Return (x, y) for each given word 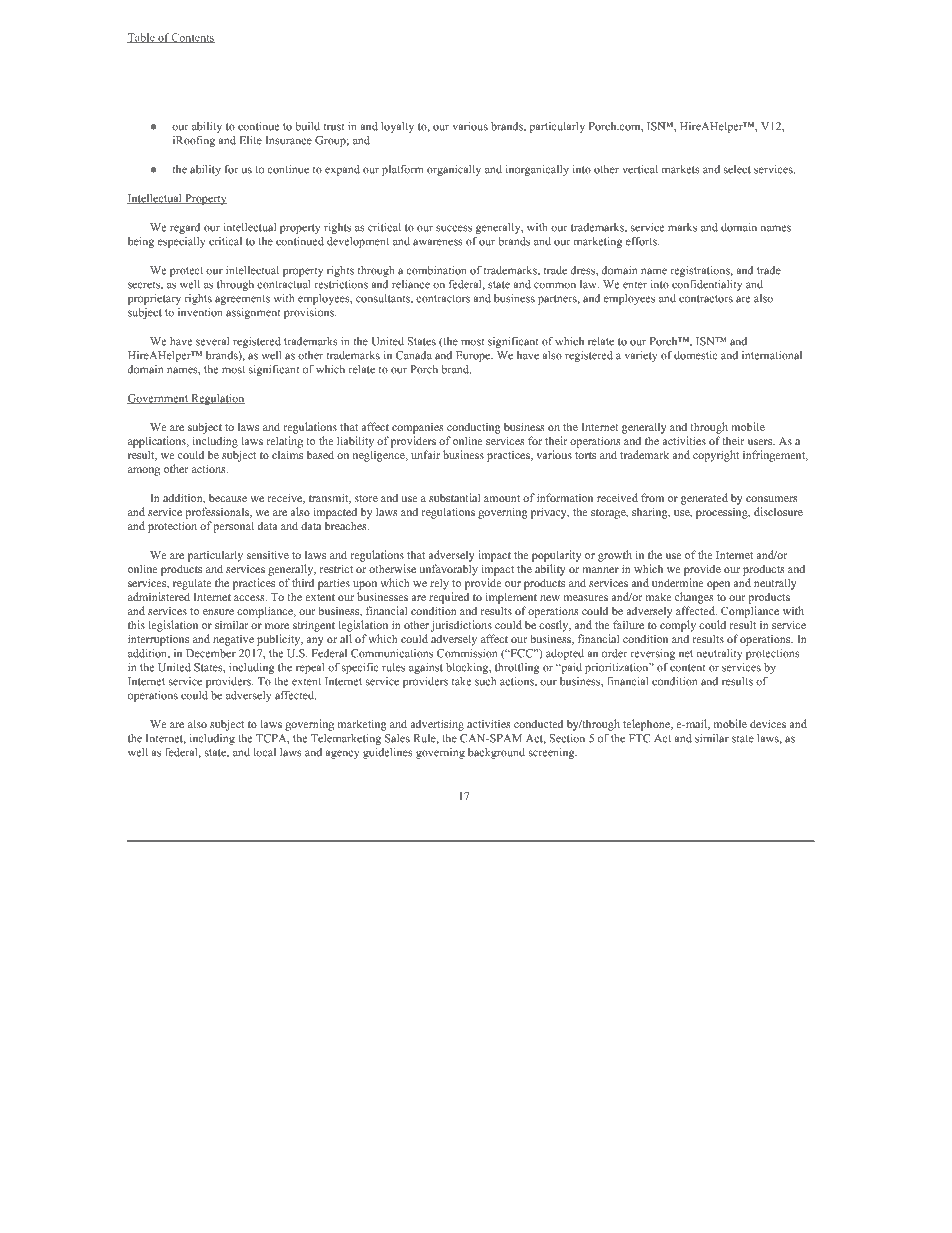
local (265, 752)
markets (681, 169)
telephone (647, 725)
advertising (437, 725)
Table (142, 38)
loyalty (397, 127)
